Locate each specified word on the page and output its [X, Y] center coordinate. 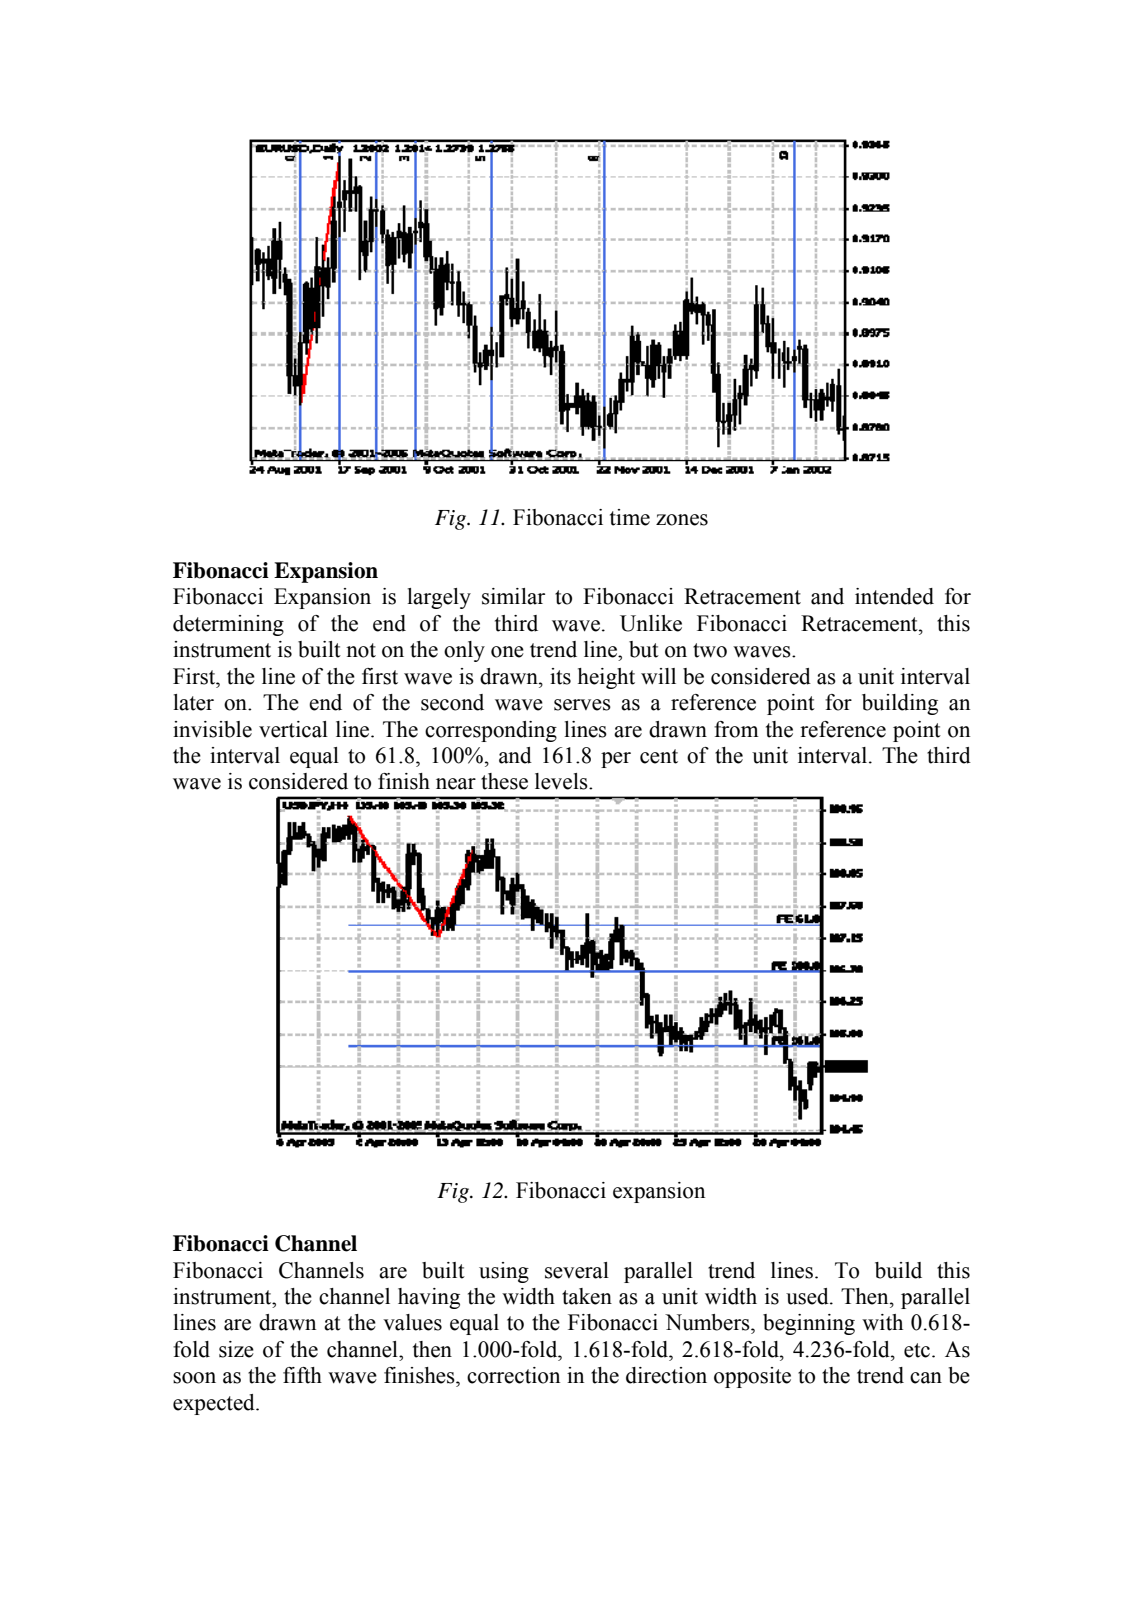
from [736, 729]
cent [659, 756]
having [429, 1298]
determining [228, 625]
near [456, 784]
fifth [302, 1375]
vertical [293, 729]
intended [894, 596]
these [504, 781]
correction [513, 1375]
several [577, 1270]
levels [562, 781]
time [630, 517]
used [808, 1296]
